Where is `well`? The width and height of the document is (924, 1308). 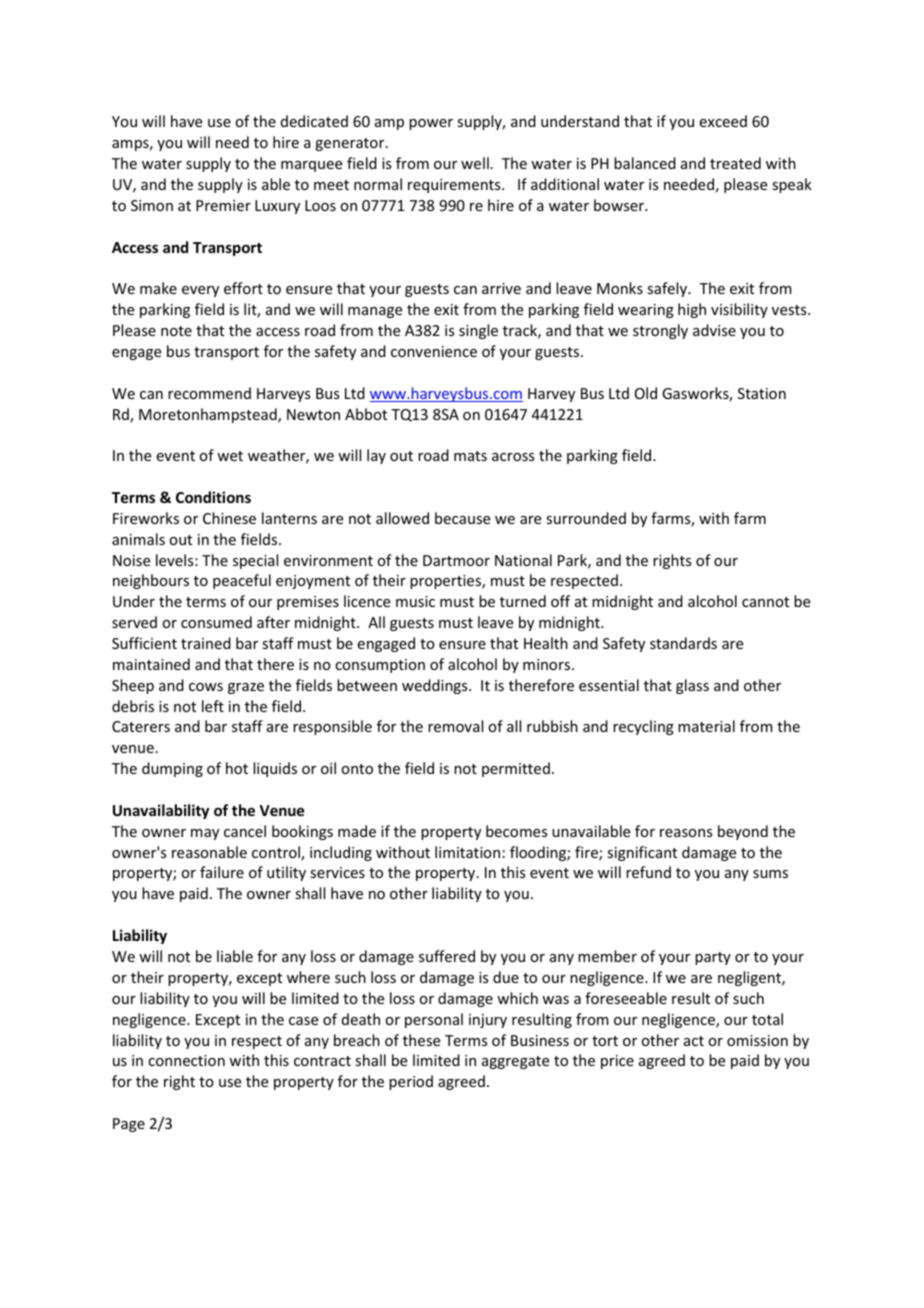 well is located at coordinates (475, 163).
